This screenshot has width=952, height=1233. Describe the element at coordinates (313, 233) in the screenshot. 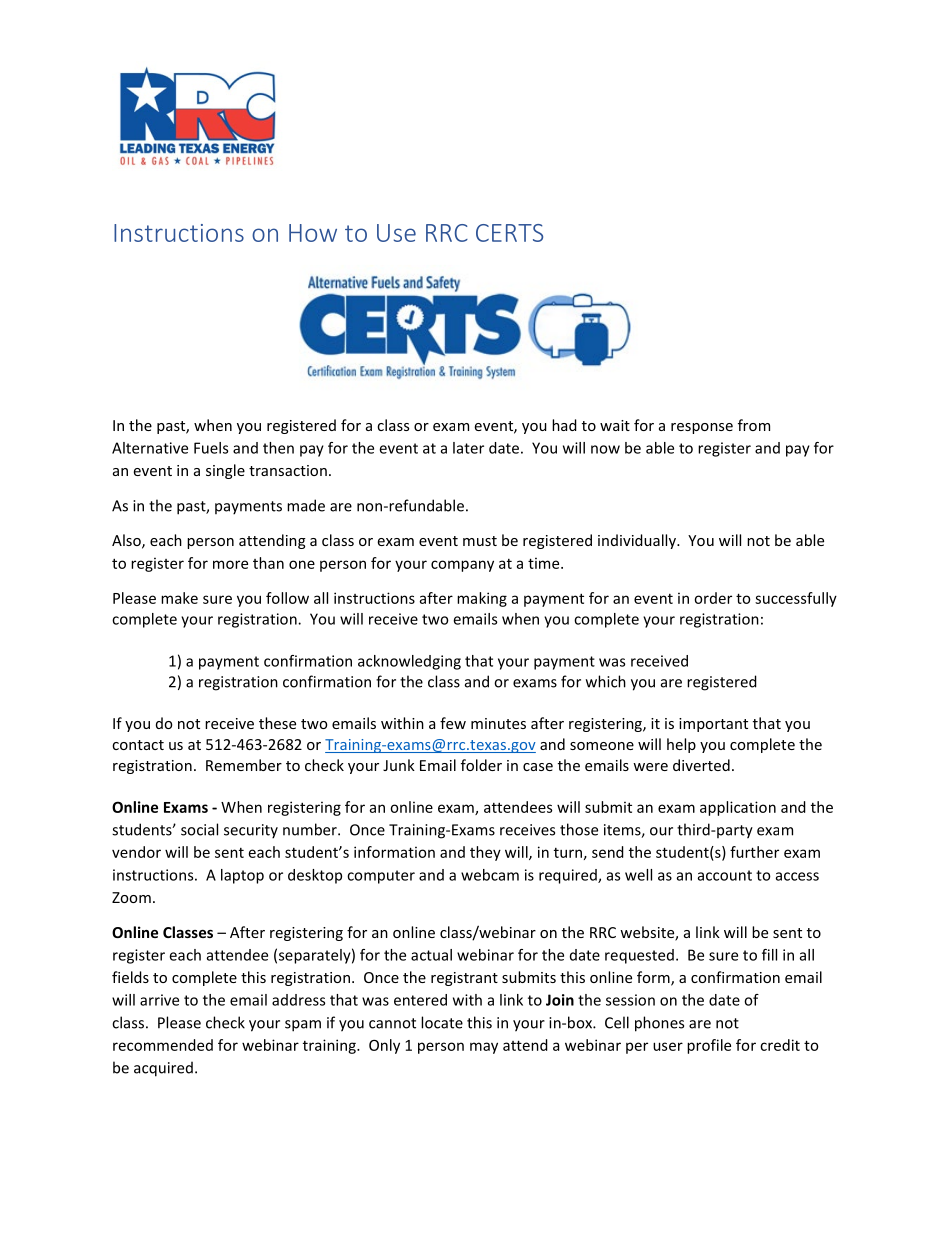

I see `How` at that location.
